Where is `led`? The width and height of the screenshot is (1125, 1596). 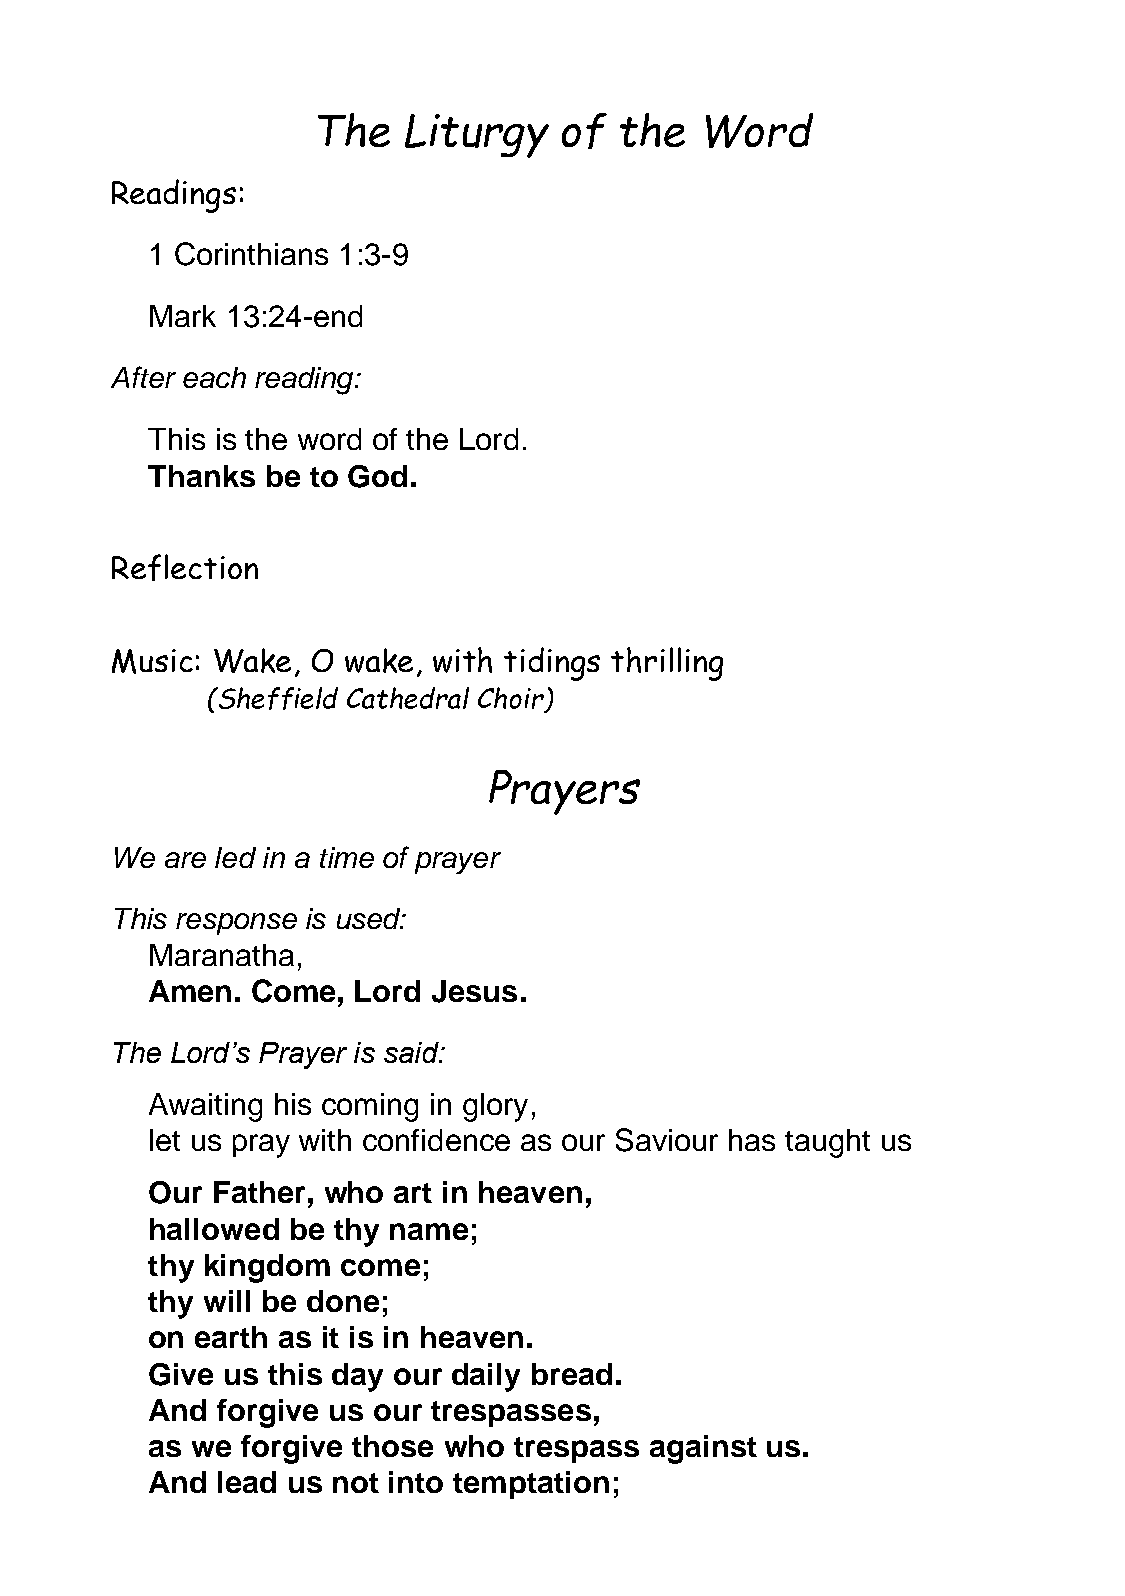
led is located at coordinates (235, 857).
